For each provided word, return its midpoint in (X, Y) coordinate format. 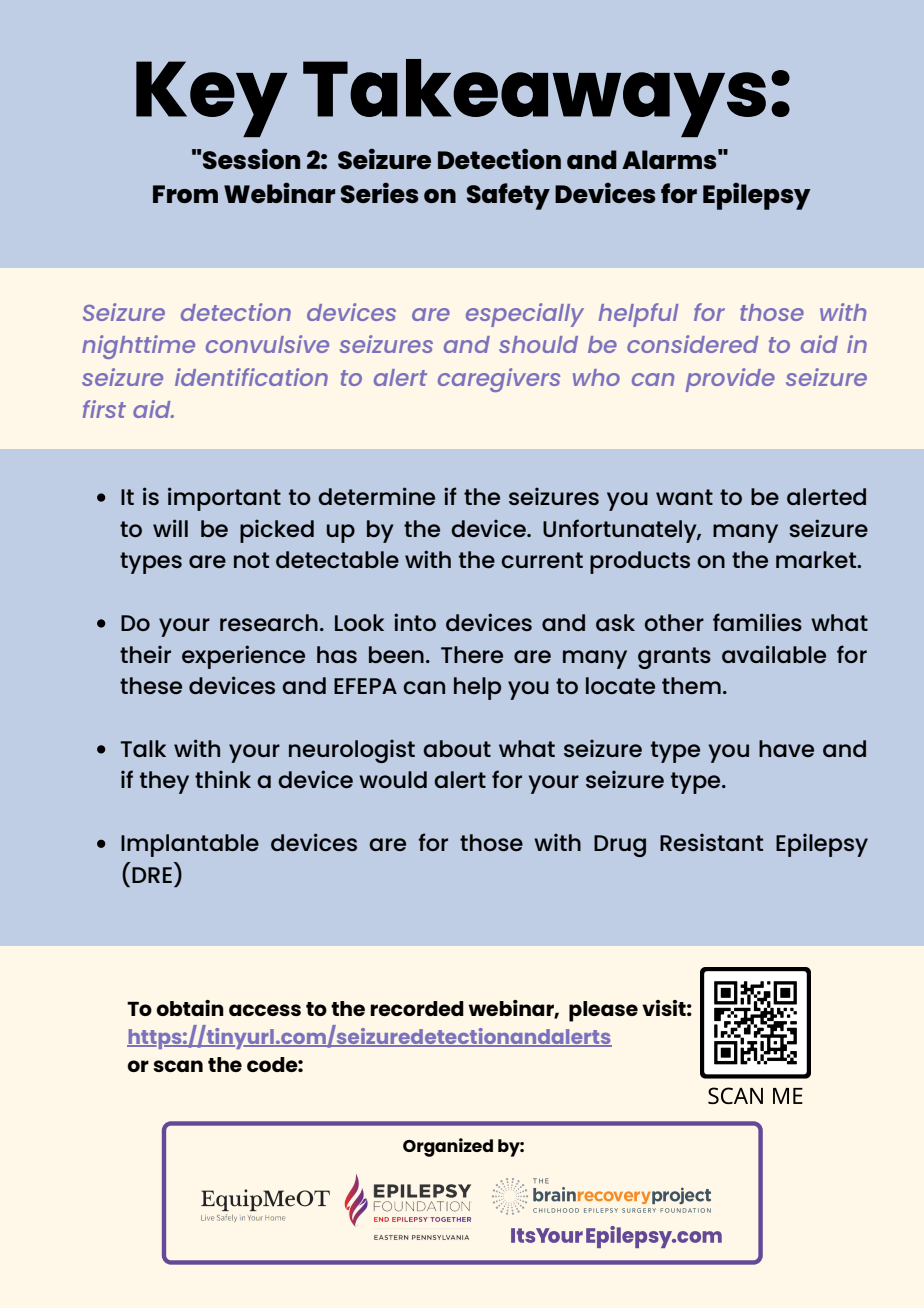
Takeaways (534, 98)
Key (211, 99)
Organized (448, 1147)
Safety (508, 196)
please (603, 1011)
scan (178, 1066)
